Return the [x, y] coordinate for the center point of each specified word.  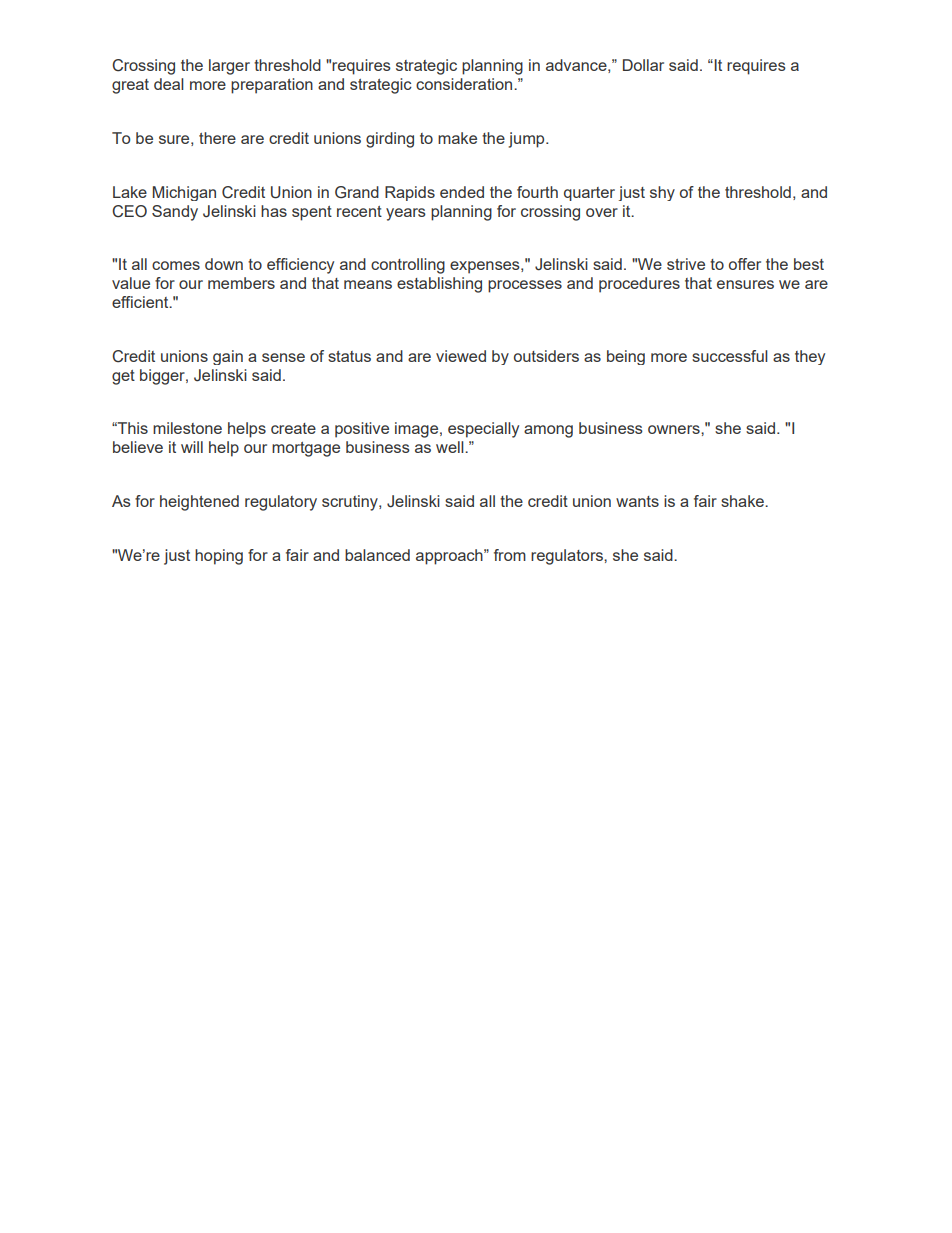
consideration [465, 84]
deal [169, 84]
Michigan [184, 193]
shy [662, 193]
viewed [461, 356]
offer [745, 264]
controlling [408, 266]
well [451, 447]
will [192, 447]
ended [462, 192]
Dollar [643, 65]
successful [730, 356]
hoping [219, 557]
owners [675, 429]
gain [228, 357]
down [224, 264]
